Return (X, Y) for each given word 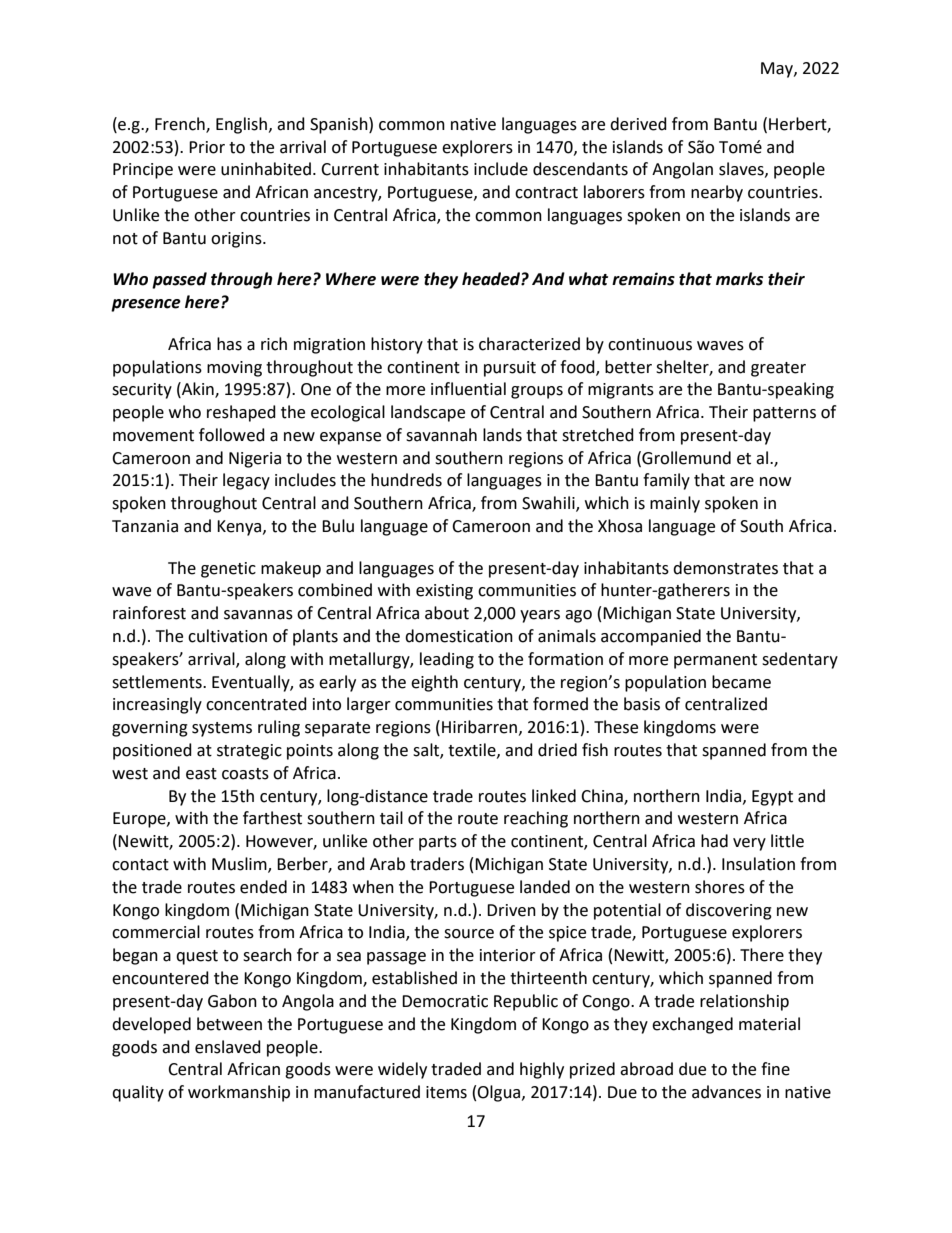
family (666, 481)
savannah (441, 435)
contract (546, 193)
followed (232, 435)
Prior (207, 147)
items (446, 1092)
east (201, 774)
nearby (717, 193)
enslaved (228, 1047)
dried (557, 750)
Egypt (772, 798)
